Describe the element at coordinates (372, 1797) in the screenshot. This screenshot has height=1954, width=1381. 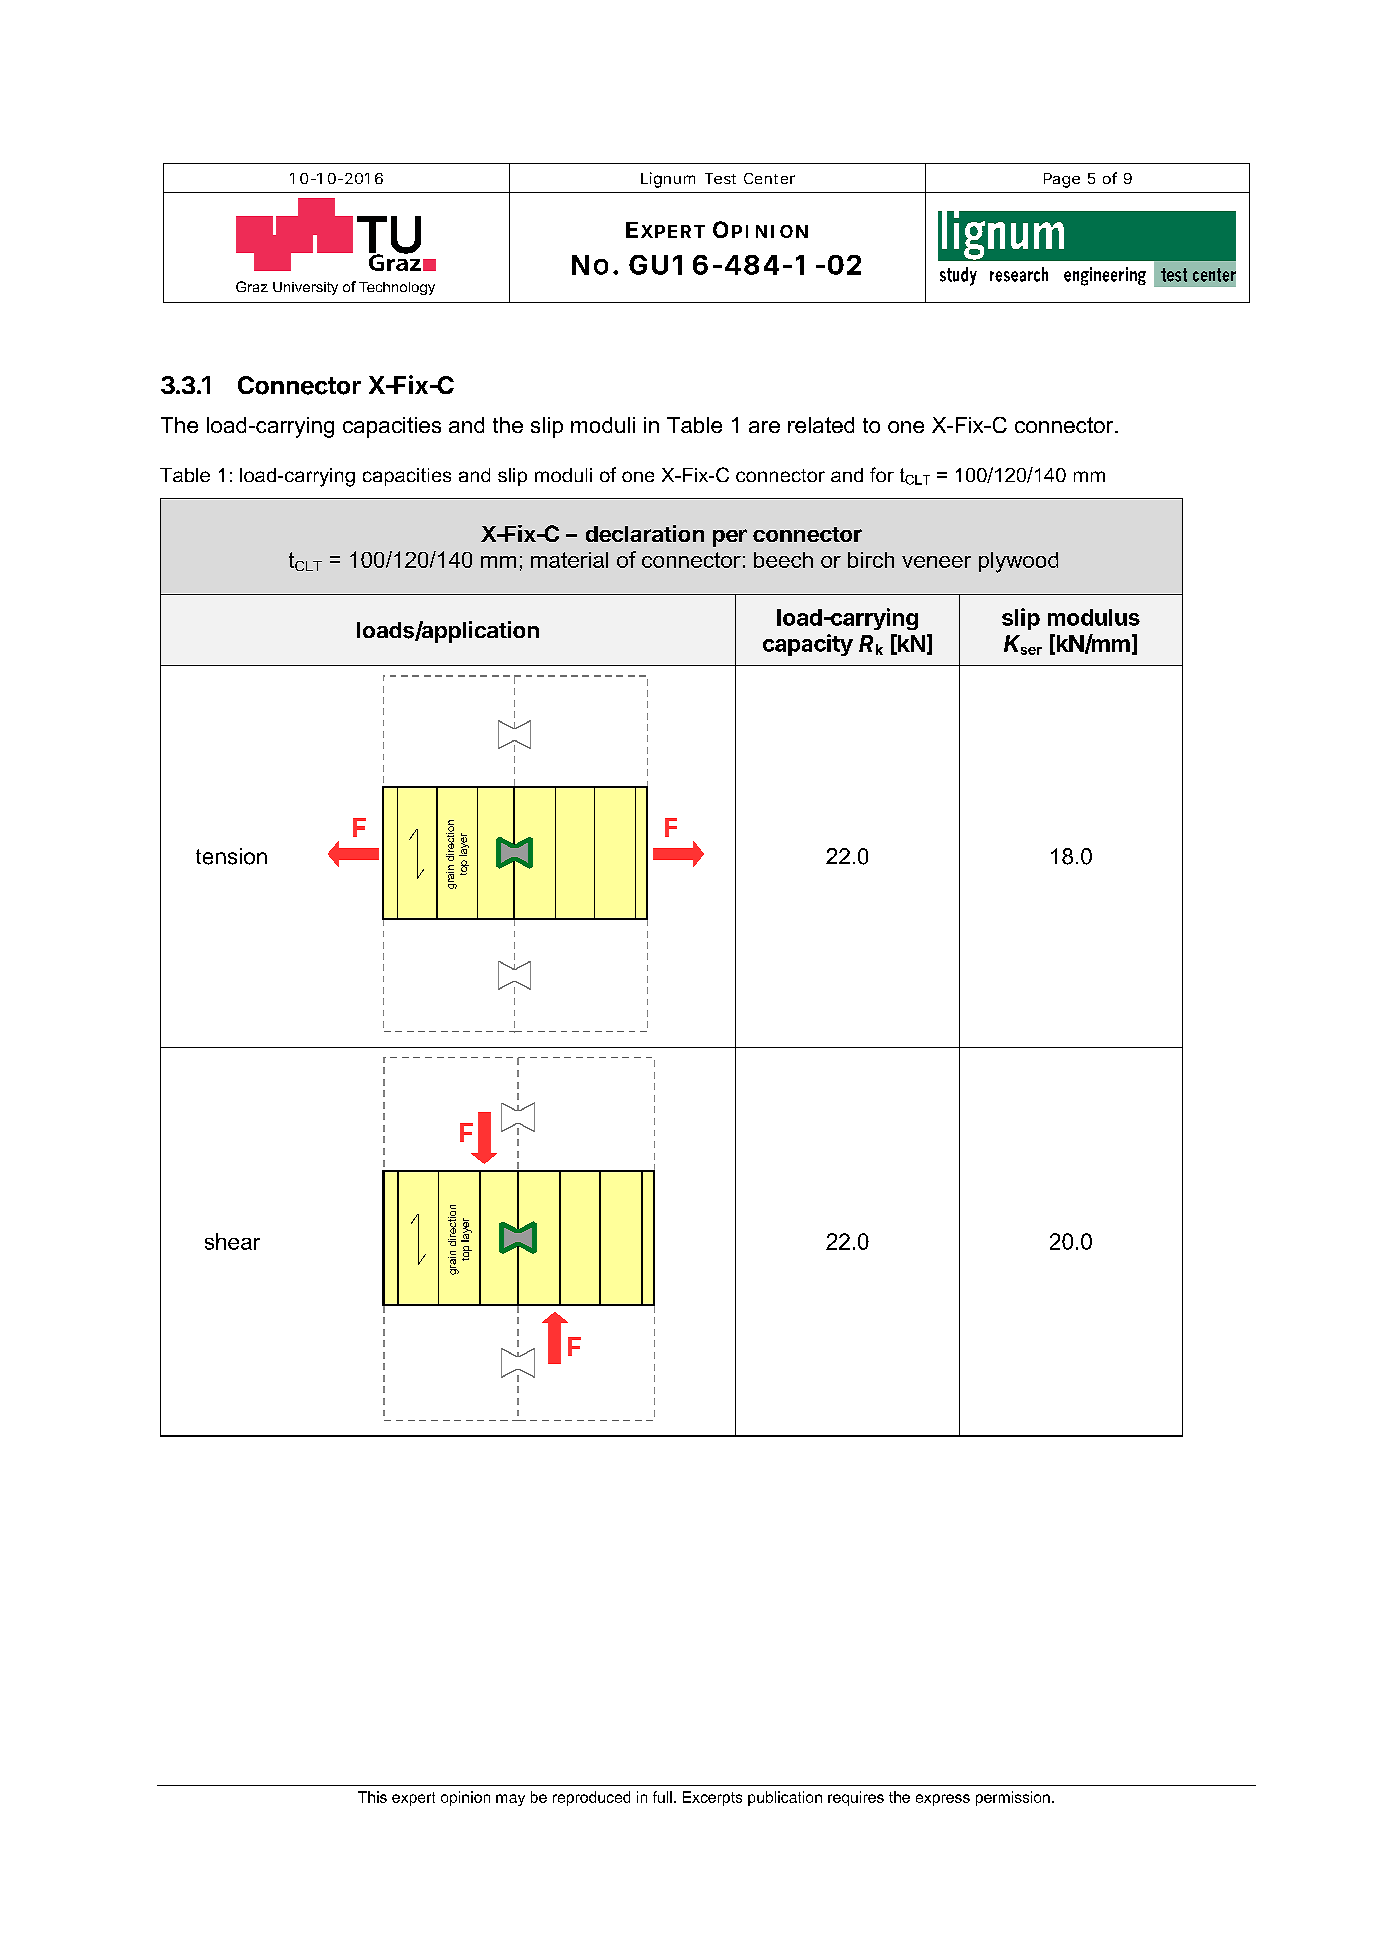
I see `This` at that location.
